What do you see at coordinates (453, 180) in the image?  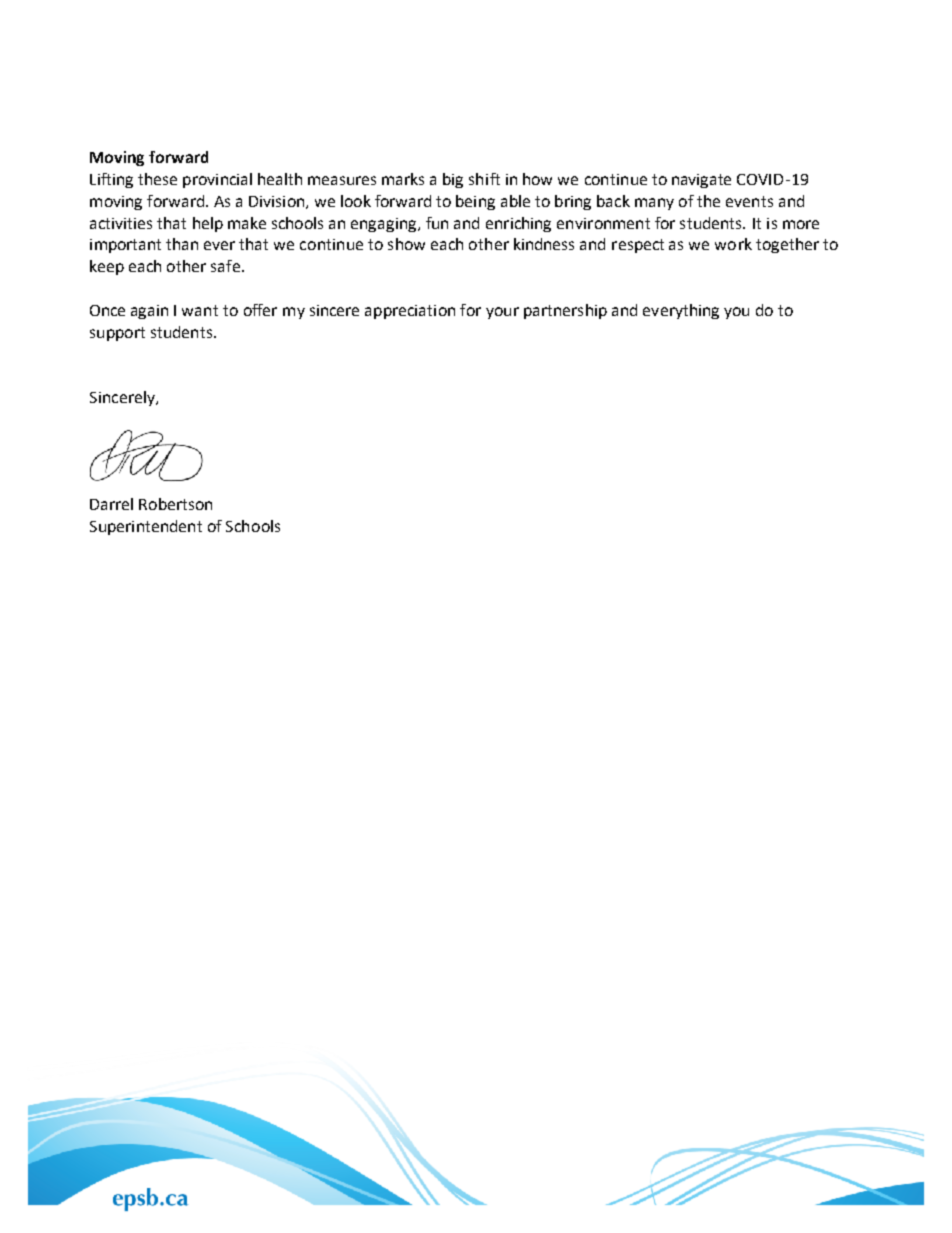 I see `big` at bounding box center [453, 180].
